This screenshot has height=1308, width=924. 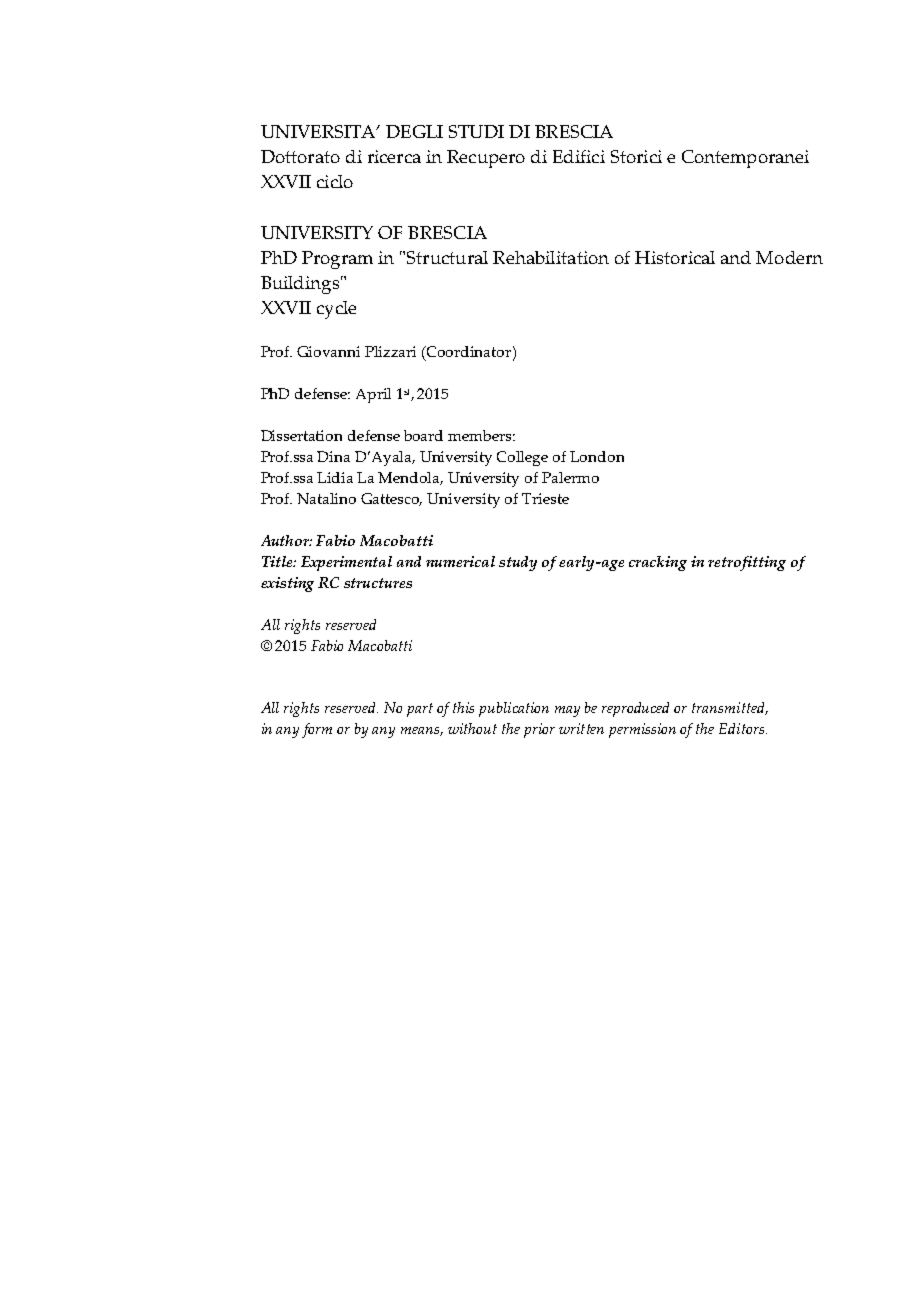 What do you see at coordinates (675, 257) in the screenshot?
I see `Historical` at bounding box center [675, 257].
